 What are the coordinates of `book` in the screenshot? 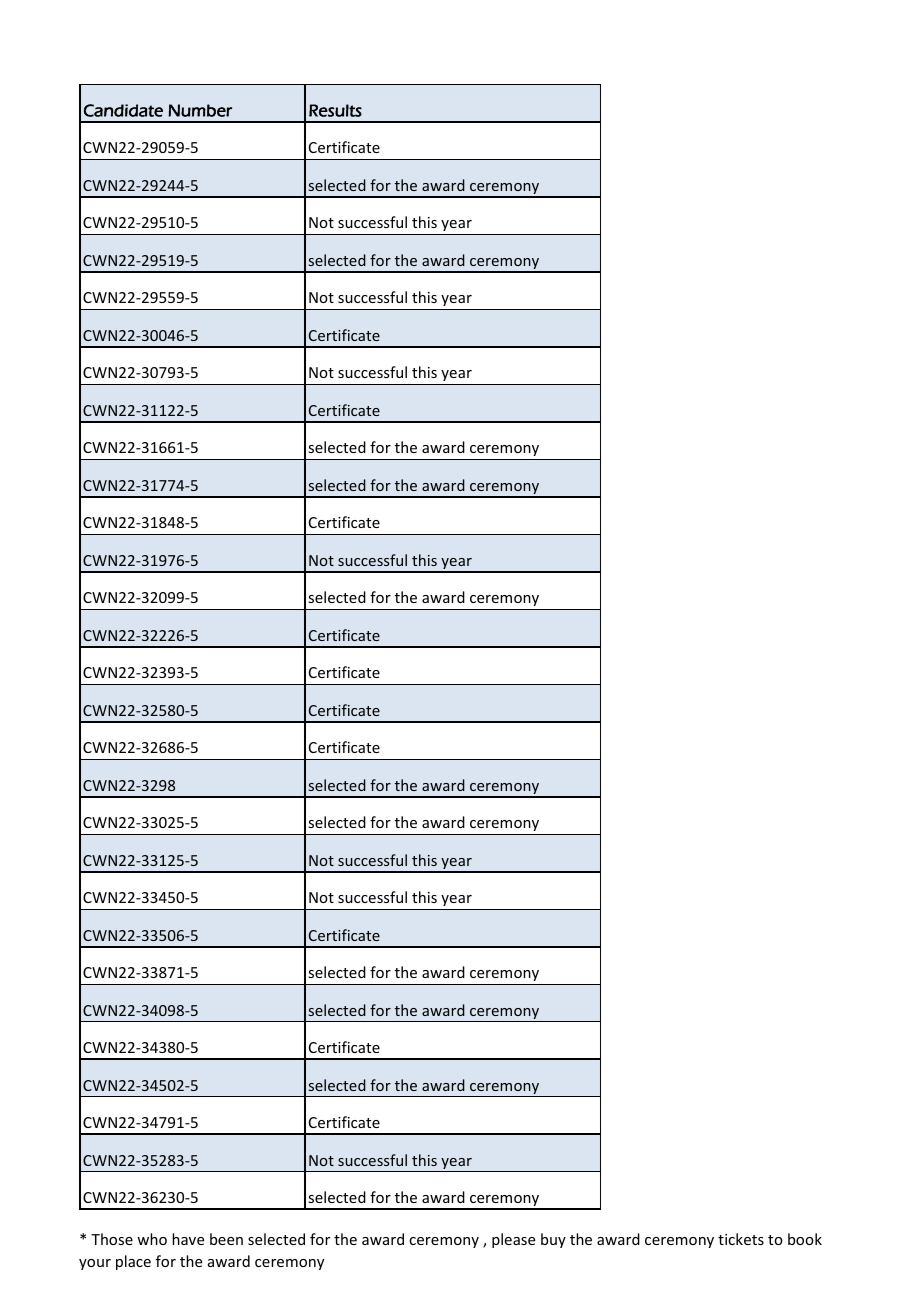 It's located at (805, 1239).
